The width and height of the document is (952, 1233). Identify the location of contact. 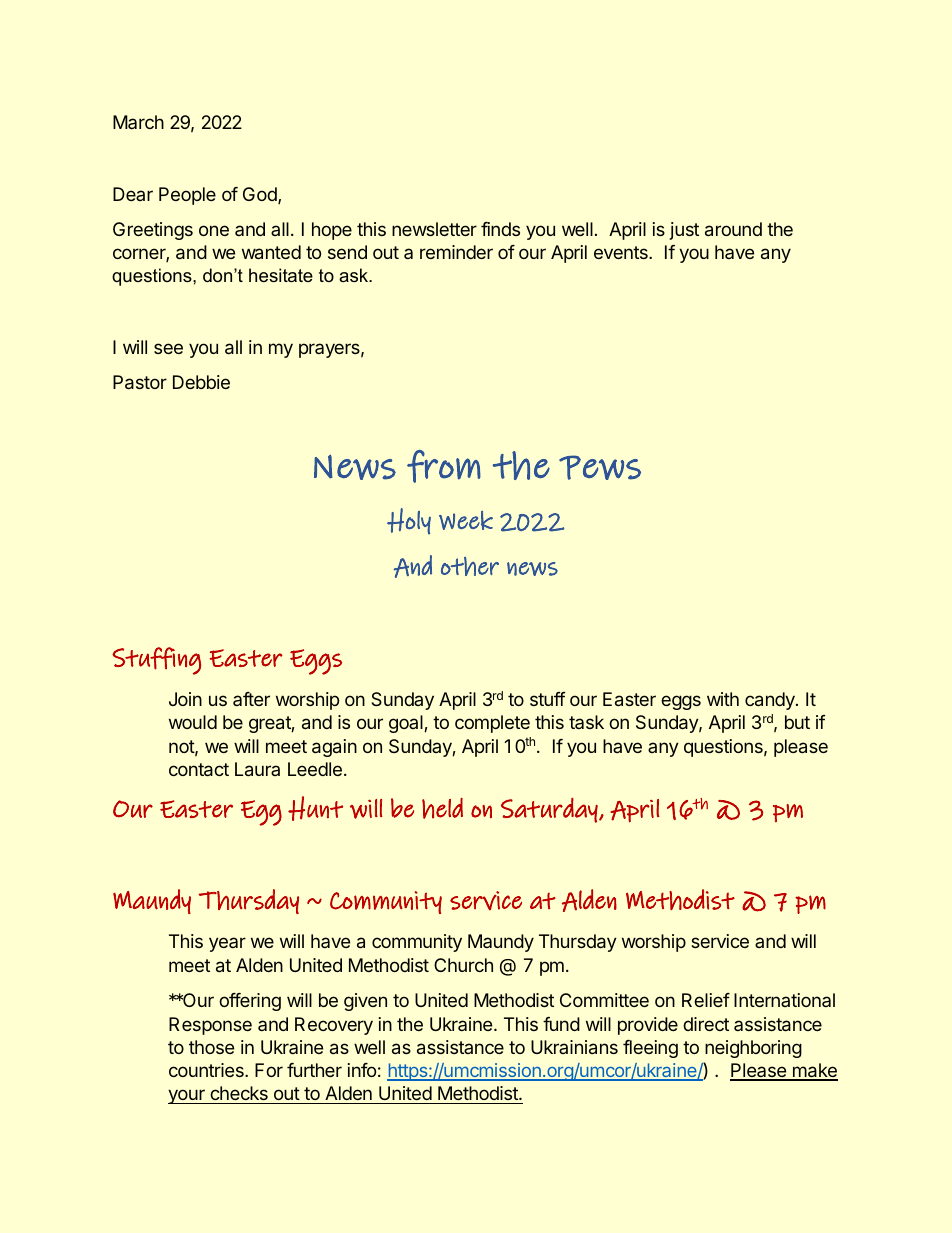
(199, 769).
